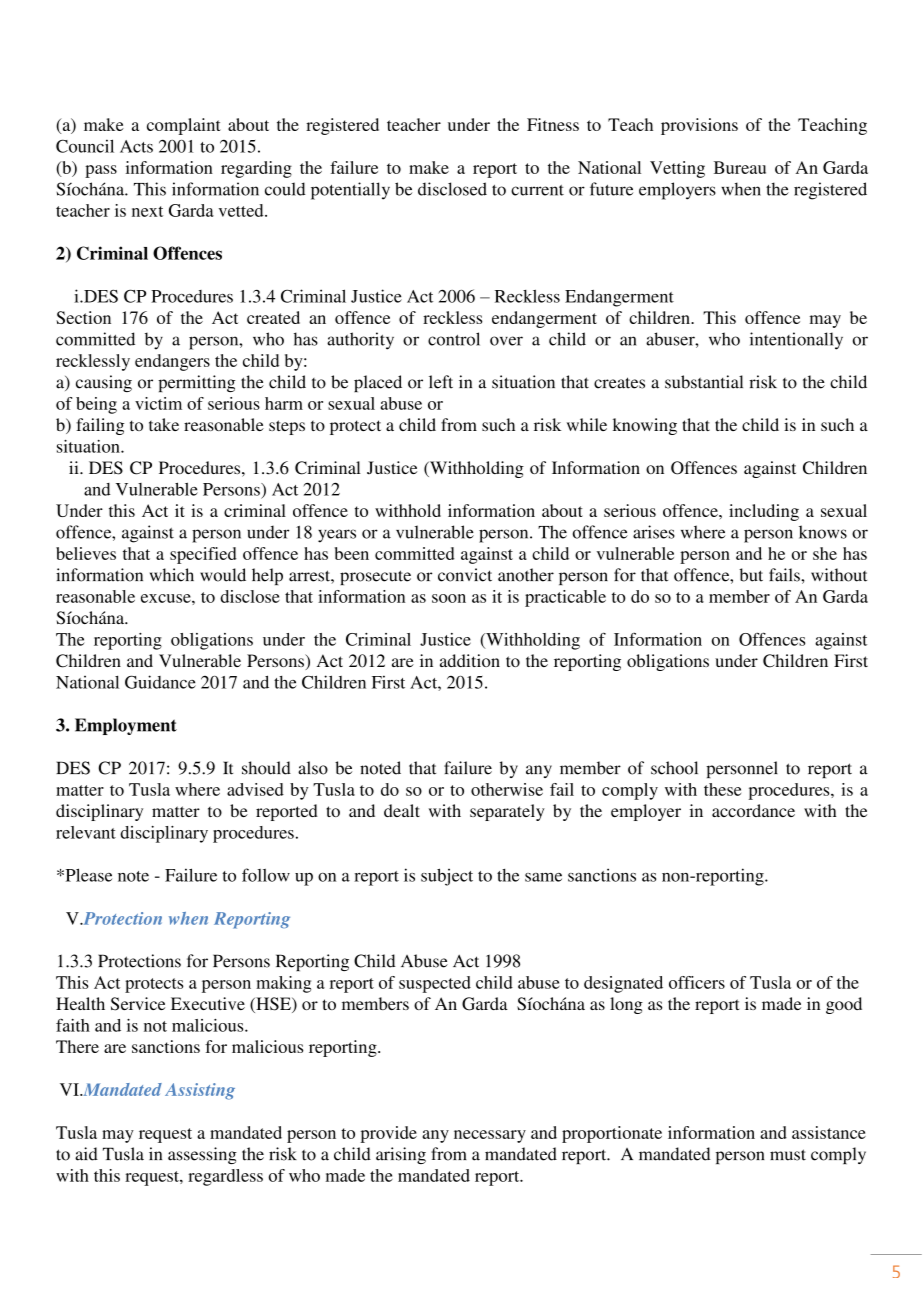  What do you see at coordinates (751, 575) in the screenshot?
I see `but` at bounding box center [751, 575].
